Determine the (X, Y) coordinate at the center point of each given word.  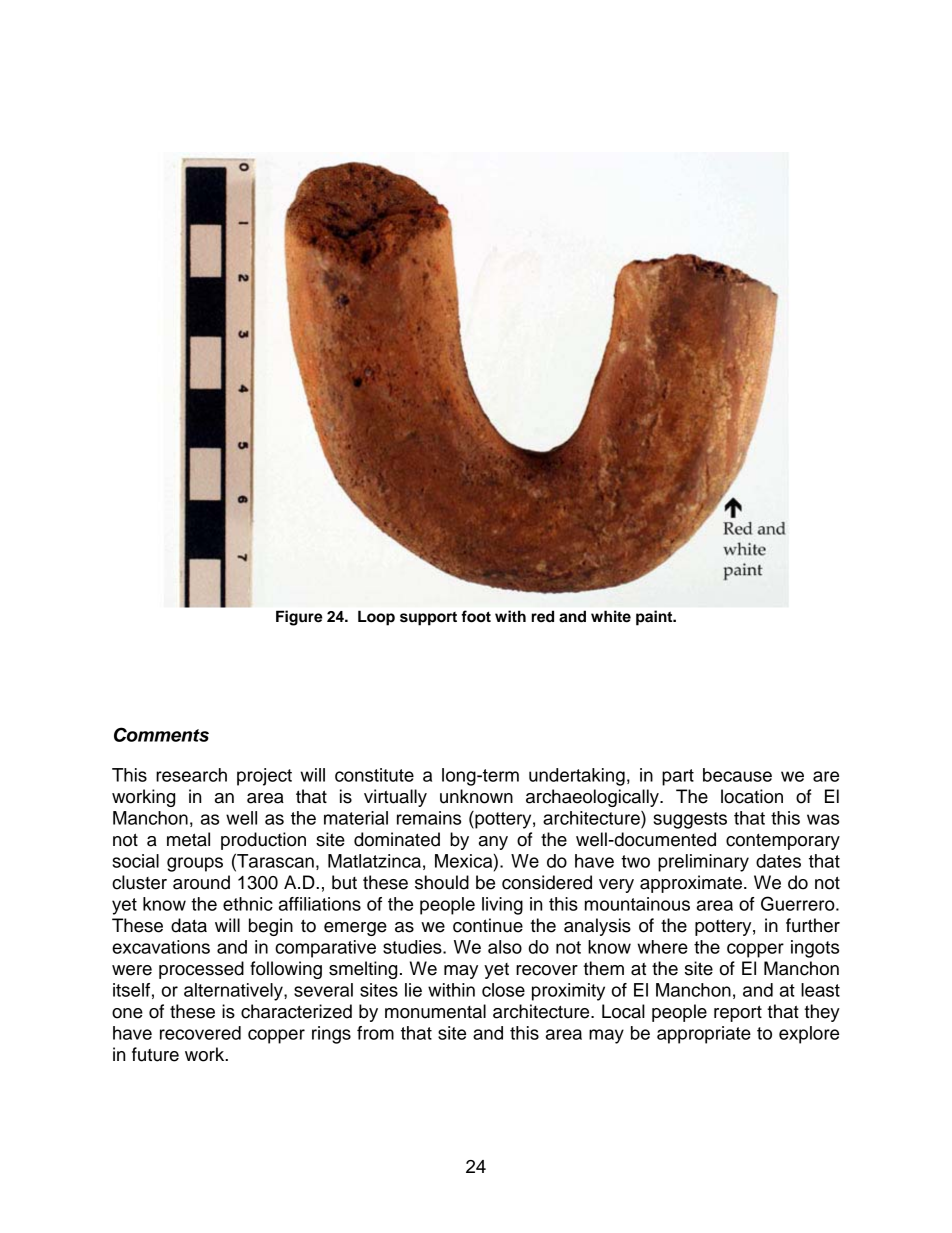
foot (476, 616)
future (155, 1054)
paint (655, 618)
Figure (299, 618)
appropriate (704, 1035)
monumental (435, 1011)
